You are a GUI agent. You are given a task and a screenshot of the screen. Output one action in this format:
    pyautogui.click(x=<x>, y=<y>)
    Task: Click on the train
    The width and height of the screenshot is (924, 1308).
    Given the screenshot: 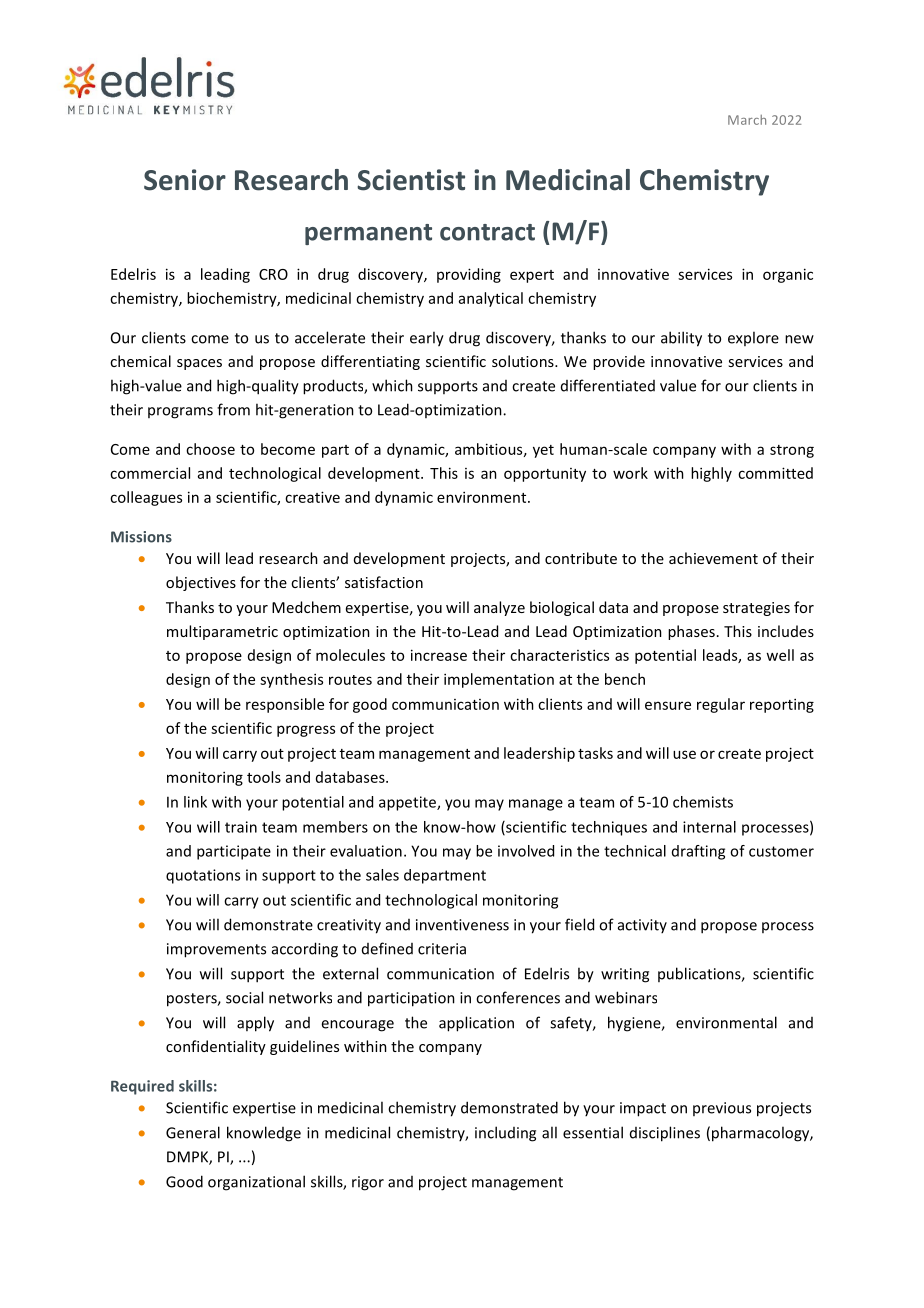 What is the action you would take?
    pyautogui.click(x=241, y=827)
